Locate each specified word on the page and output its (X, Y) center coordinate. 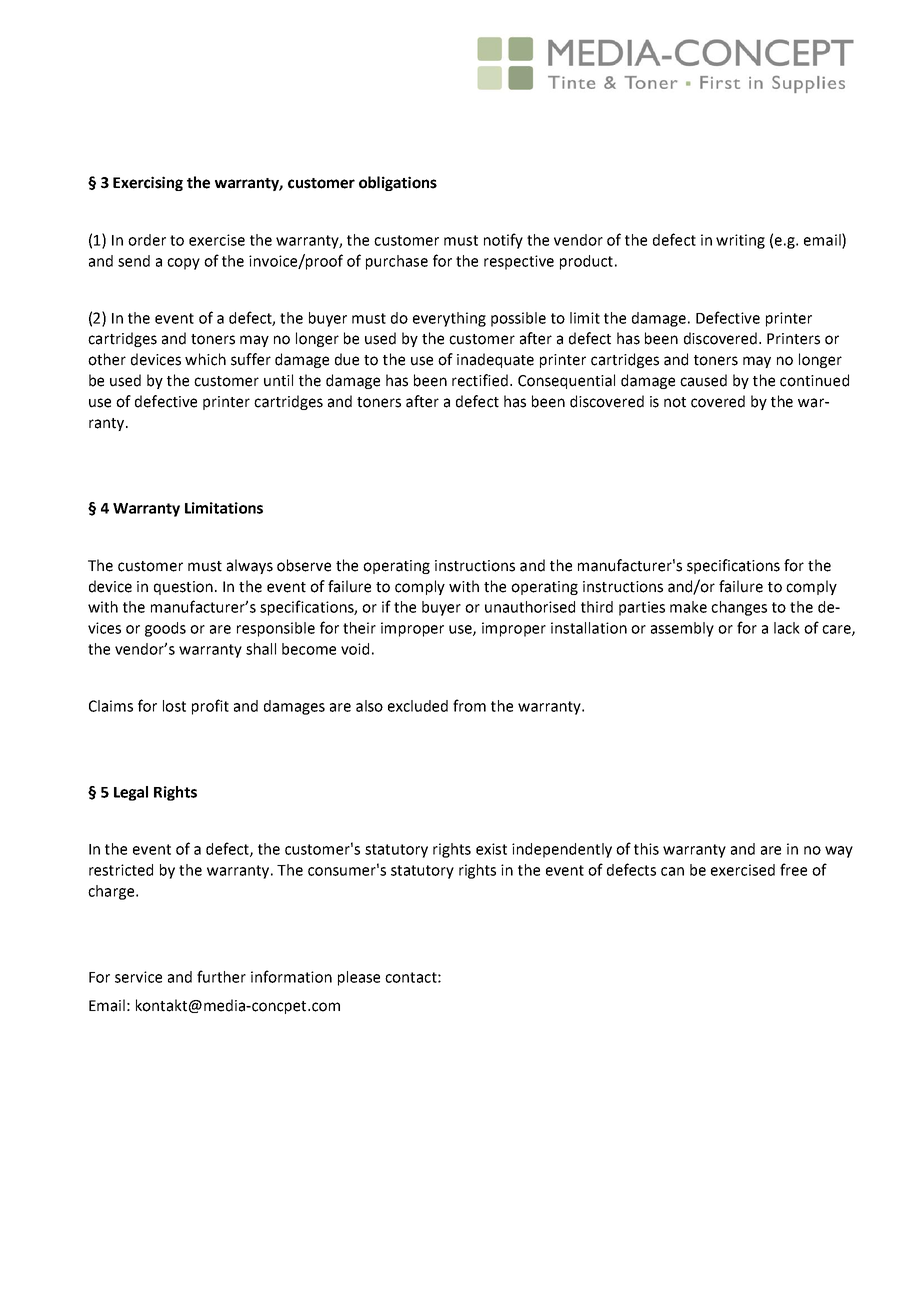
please (359, 978)
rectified (481, 380)
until (278, 380)
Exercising (148, 183)
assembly (682, 629)
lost (174, 706)
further (221, 976)
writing (740, 241)
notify (503, 241)
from (469, 705)
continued (814, 380)
